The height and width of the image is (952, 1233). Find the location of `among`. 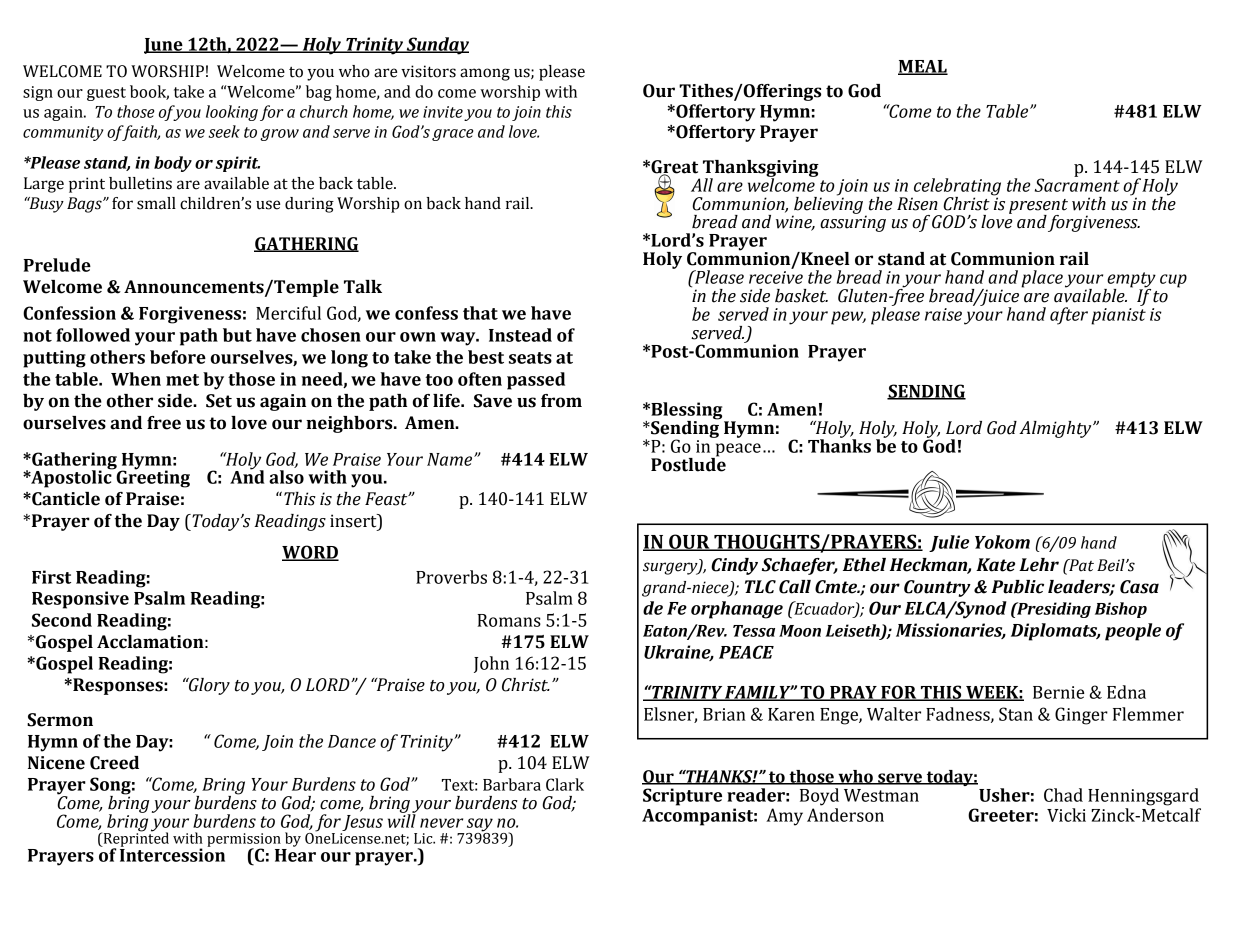

among is located at coordinates (485, 74).
